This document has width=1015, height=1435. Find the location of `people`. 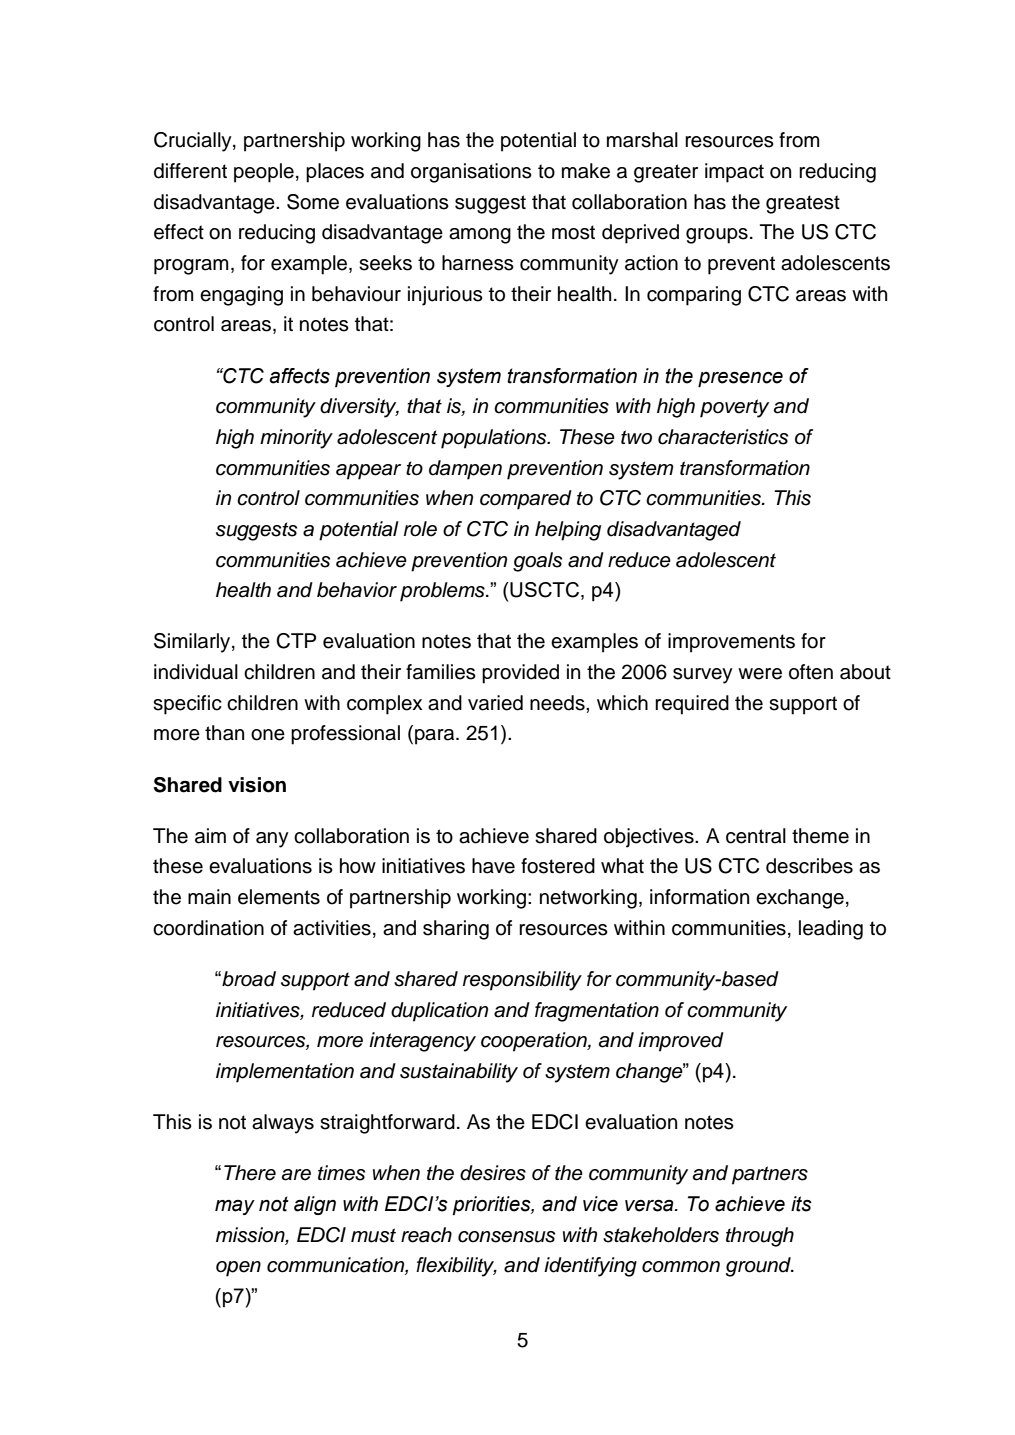

people is located at coordinates (264, 173).
